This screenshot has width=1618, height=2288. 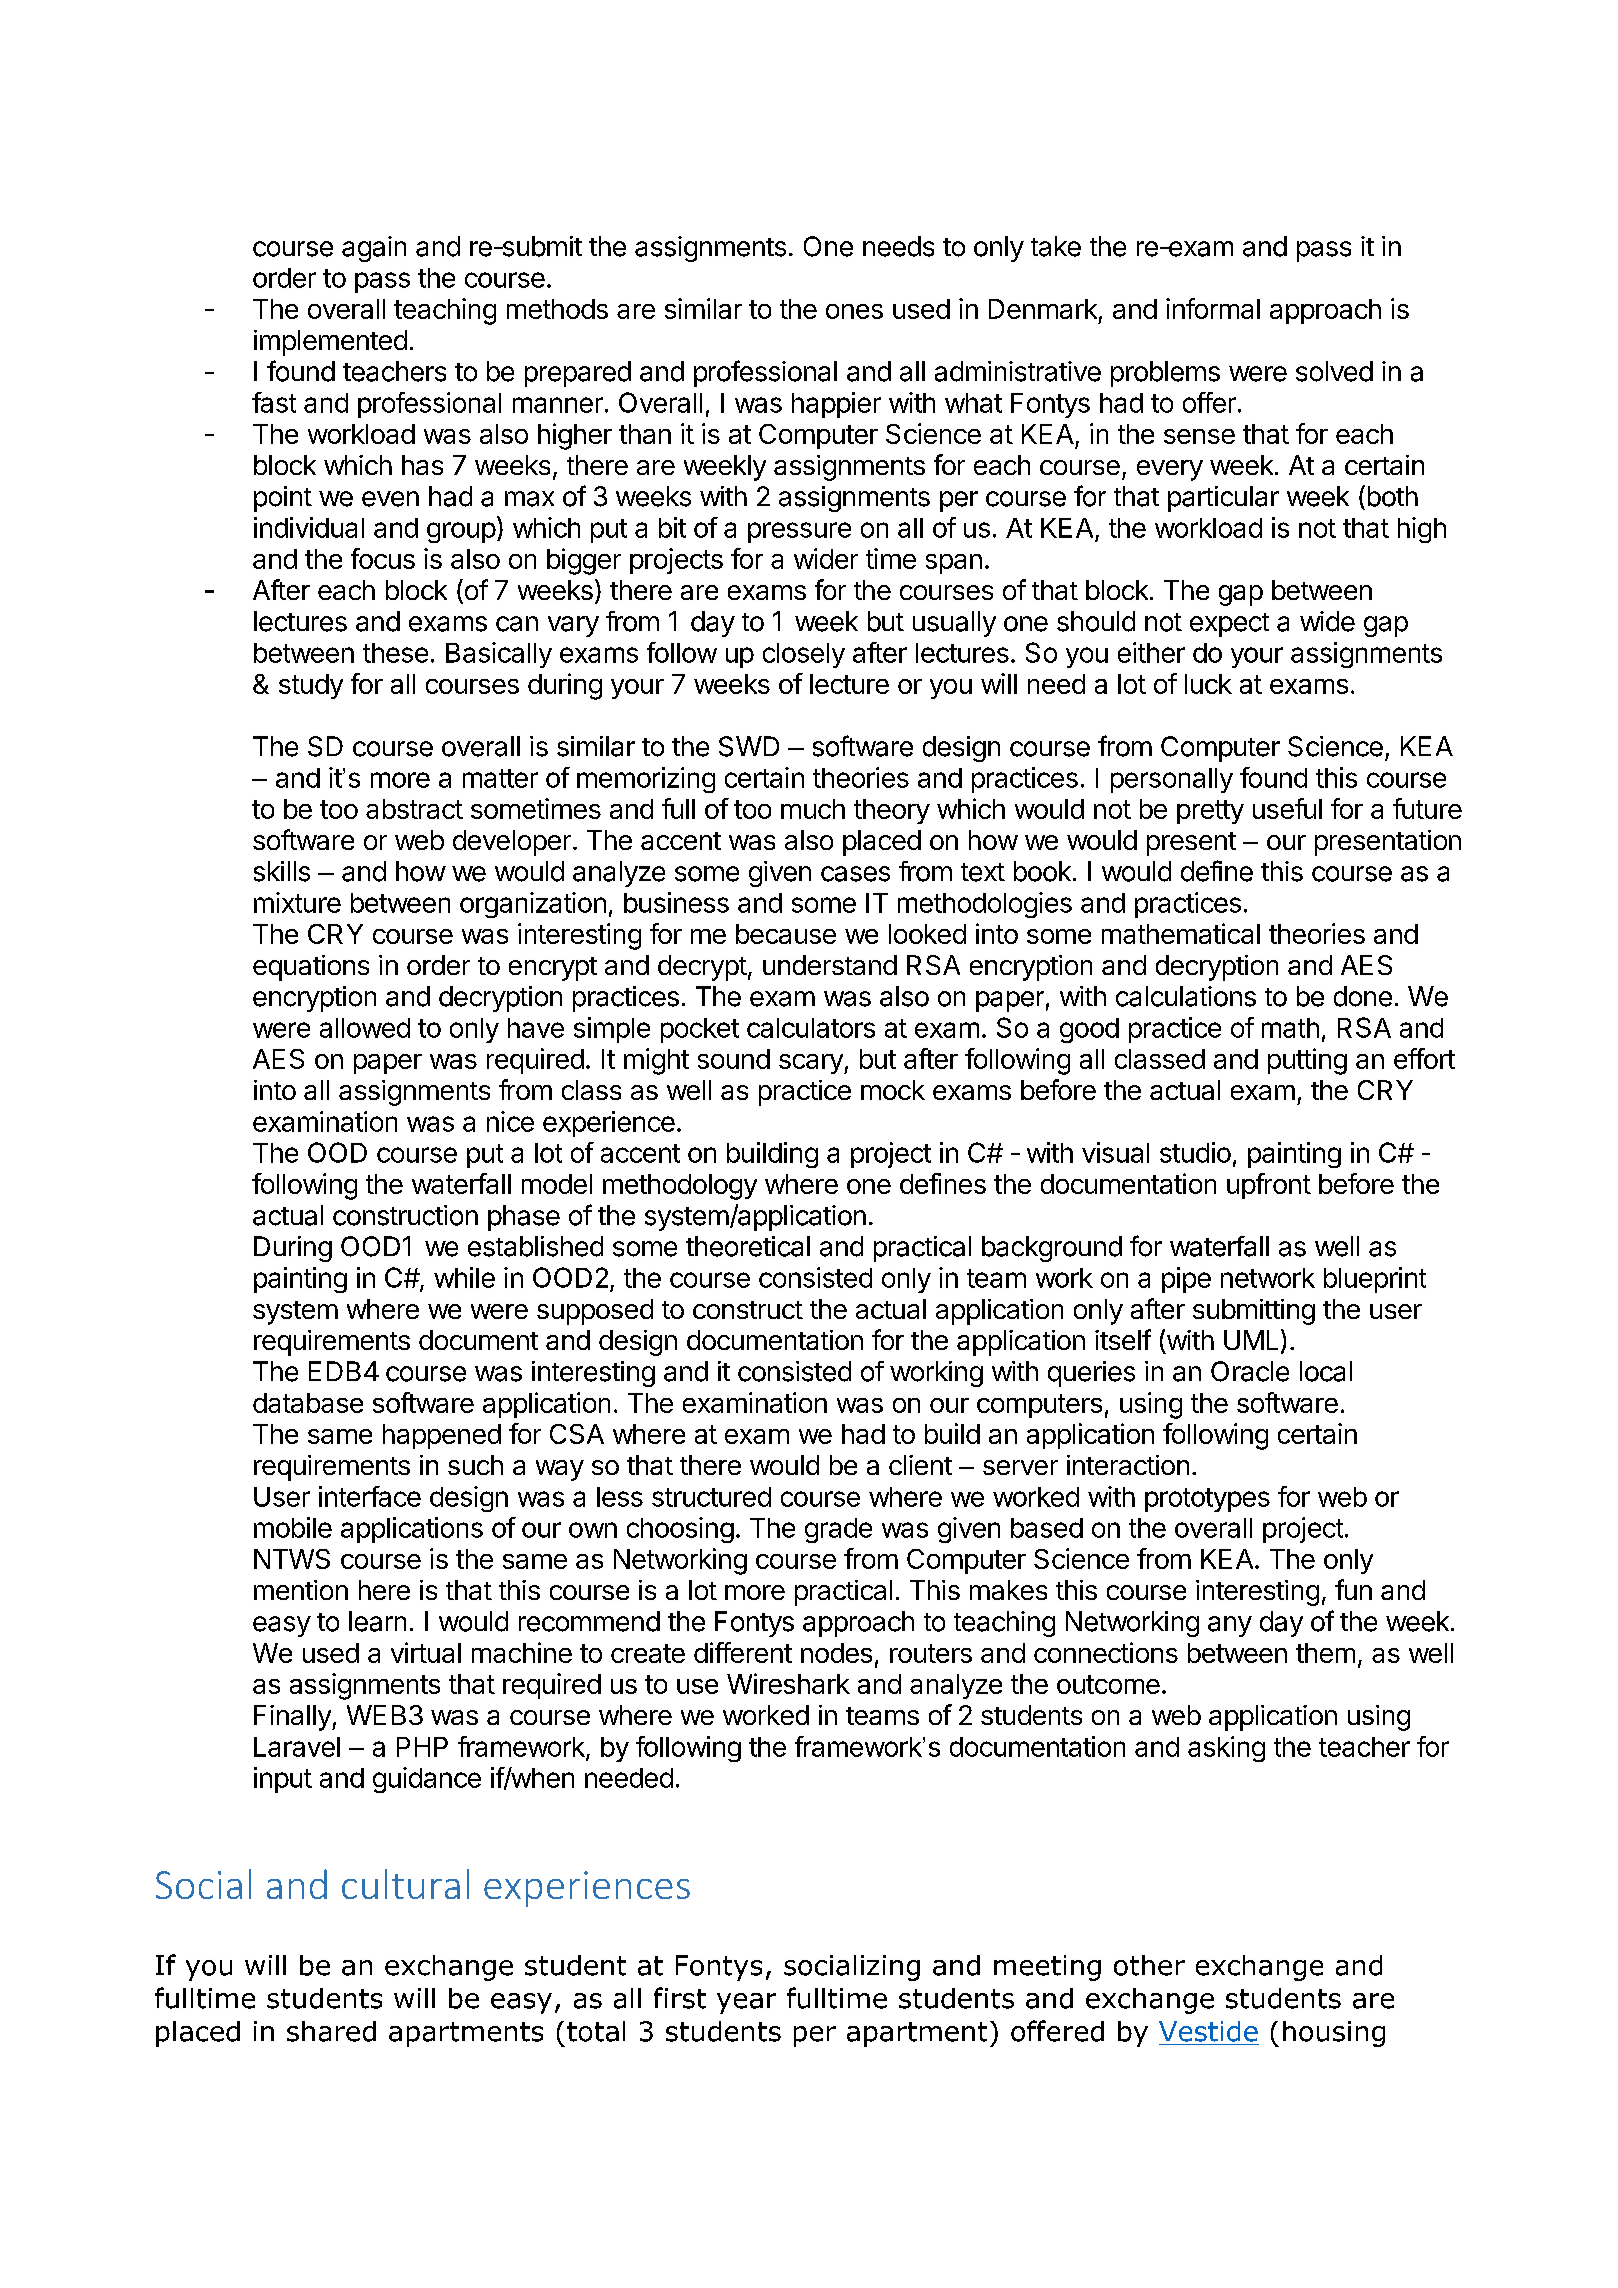 I want to click on fun, so click(x=1353, y=1589).
